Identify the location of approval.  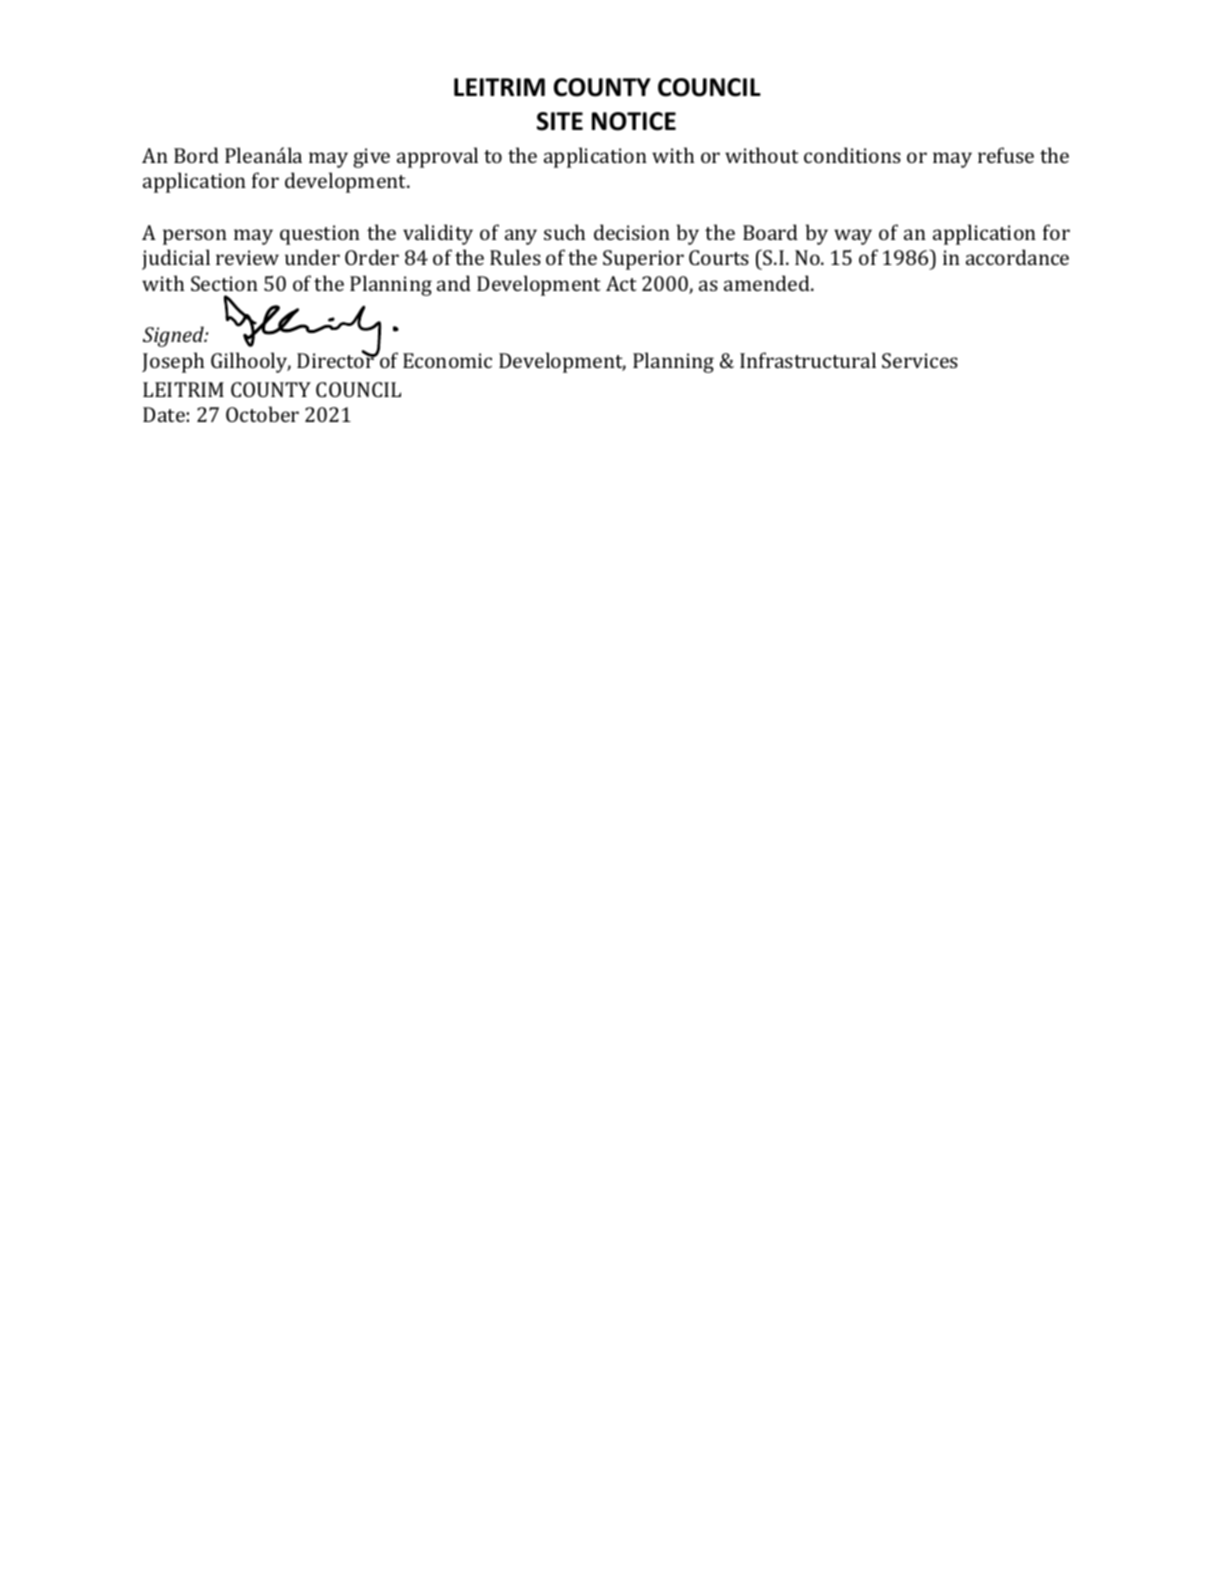
(437, 157).
